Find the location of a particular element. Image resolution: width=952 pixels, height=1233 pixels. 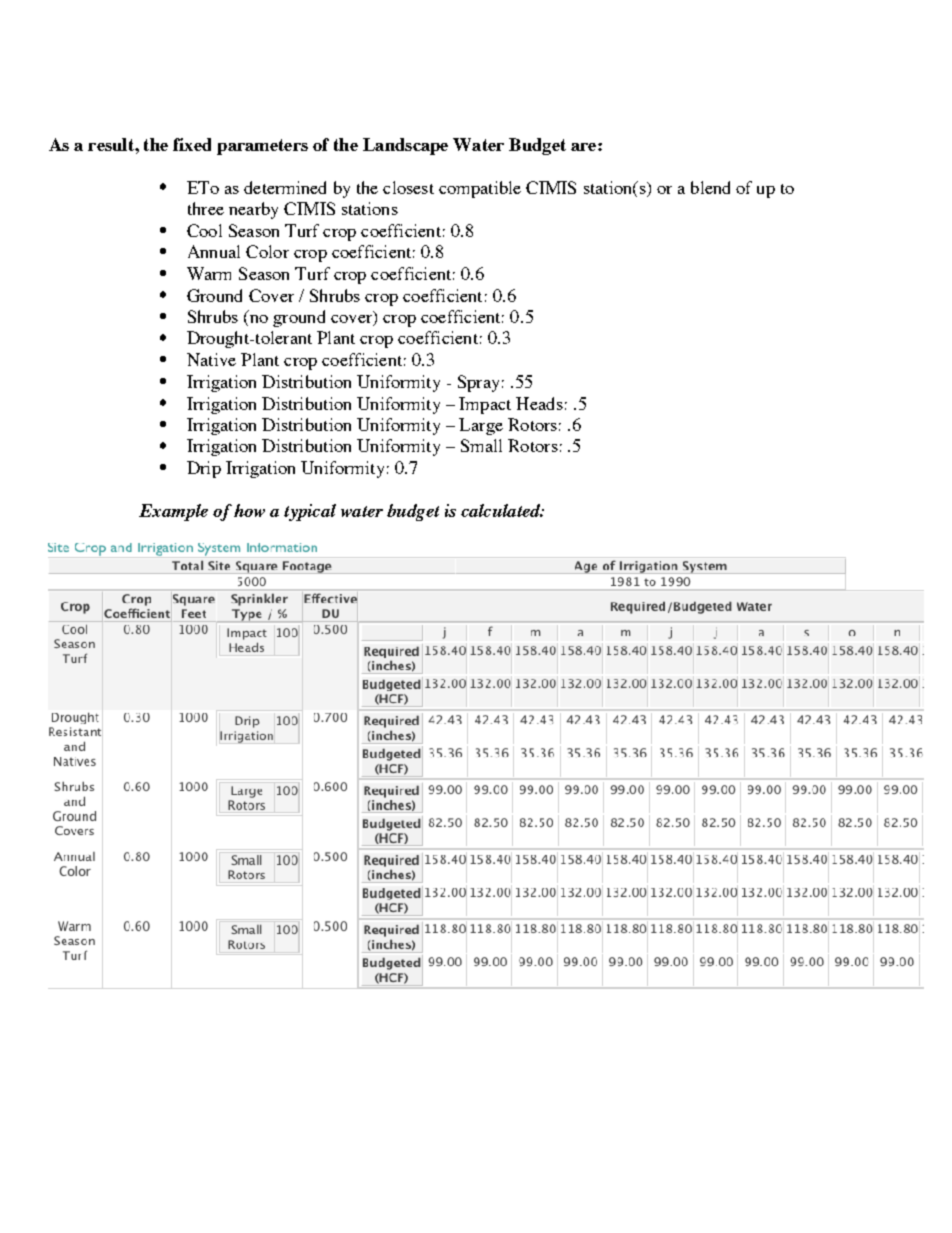

blend is located at coordinates (710, 187).
